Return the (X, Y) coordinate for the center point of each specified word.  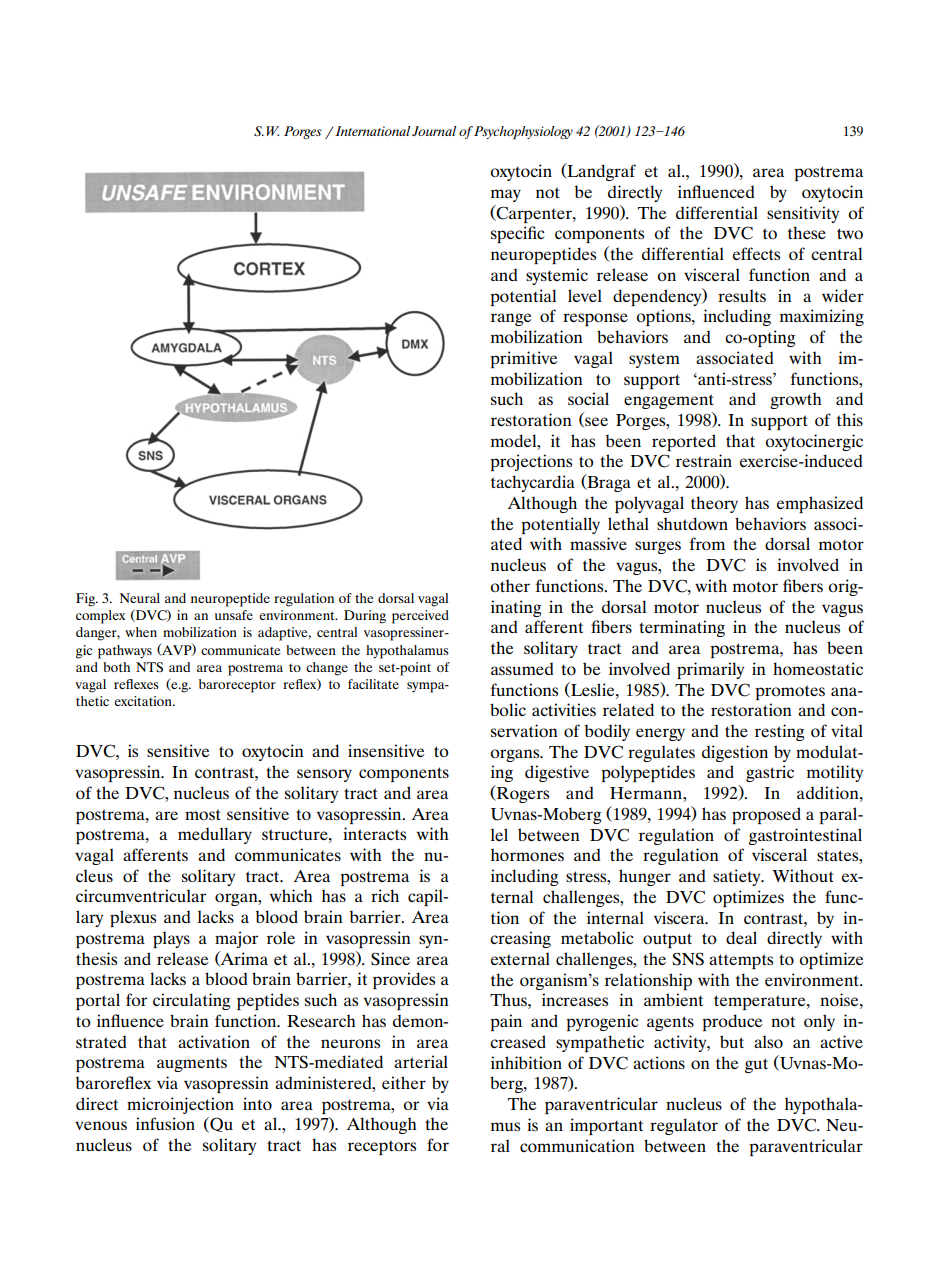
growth (796, 400)
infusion (165, 1123)
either (404, 1082)
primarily (710, 670)
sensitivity (803, 214)
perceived (420, 617)
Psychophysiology (523, 132)
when (141, 632)
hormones (527, 854)
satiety (738, 877)
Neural (140, 598)
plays (171, 939)
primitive (524, 359)
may (506, 195)
